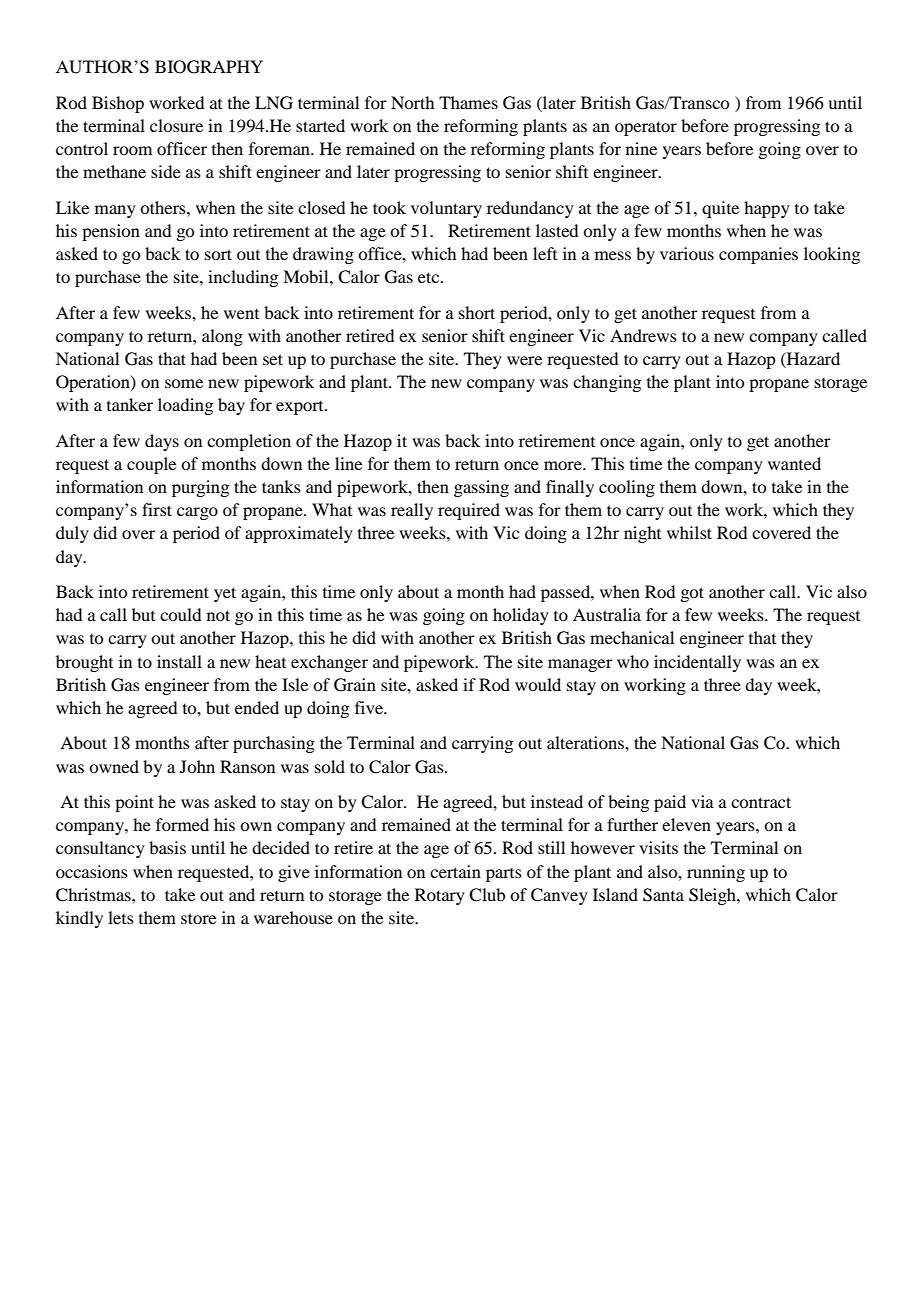 Image resolution: width=924 pixels, height=1308 pixels. What do you see at coordinates (468, 102) in the screenshot?
I see `Thames` at bounding box center [468, 102].
